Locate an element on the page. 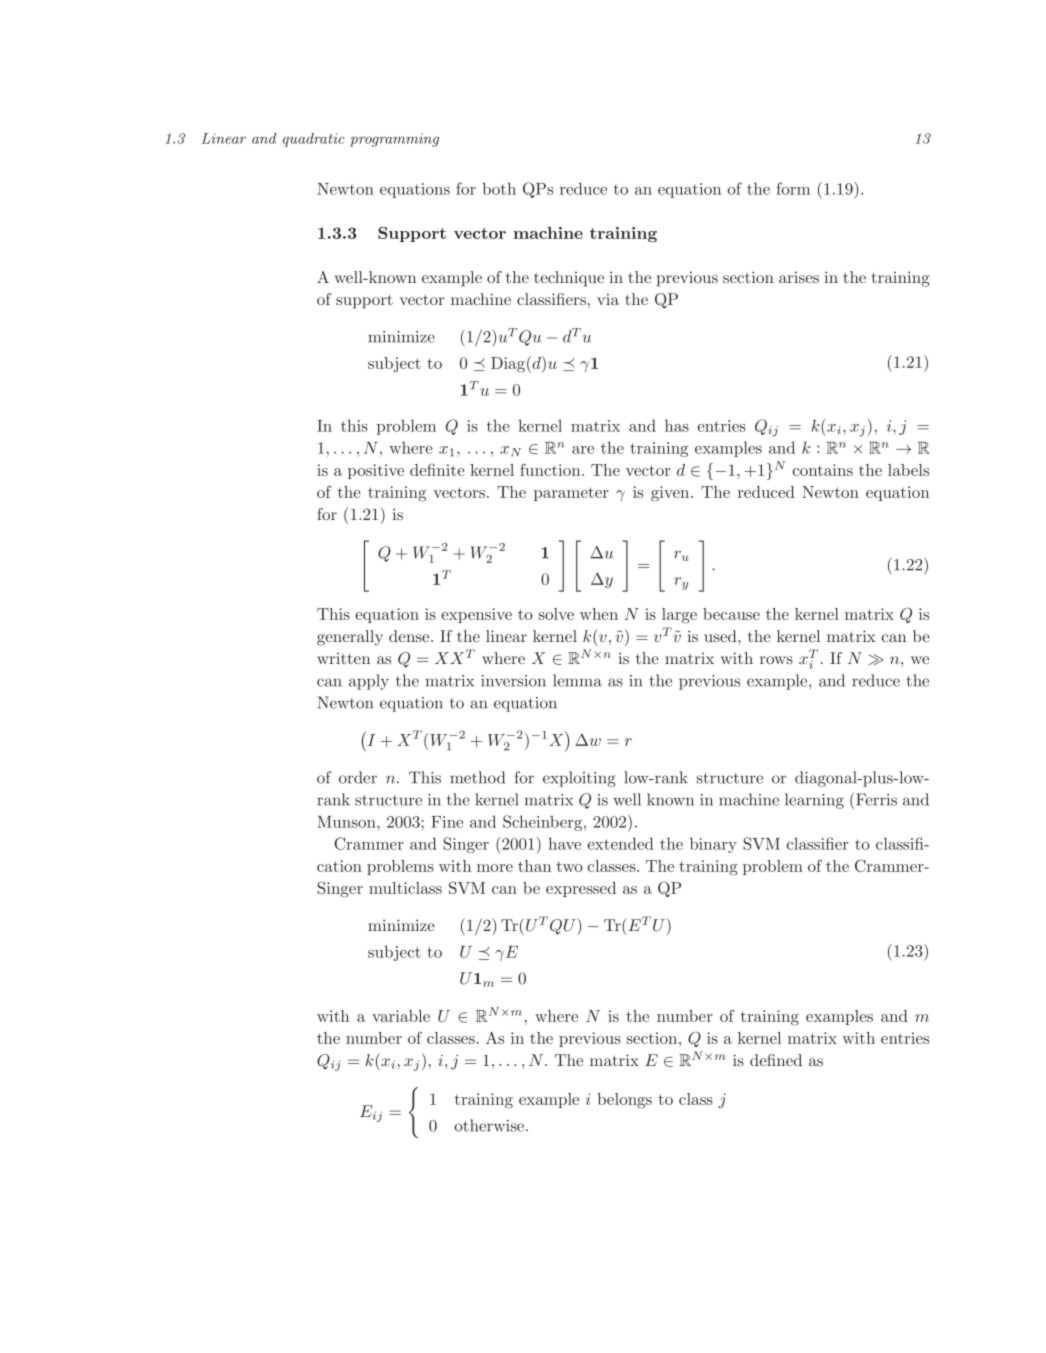 This page has width=1046, height=1353. variable is located at coordinates (401, 1016).
